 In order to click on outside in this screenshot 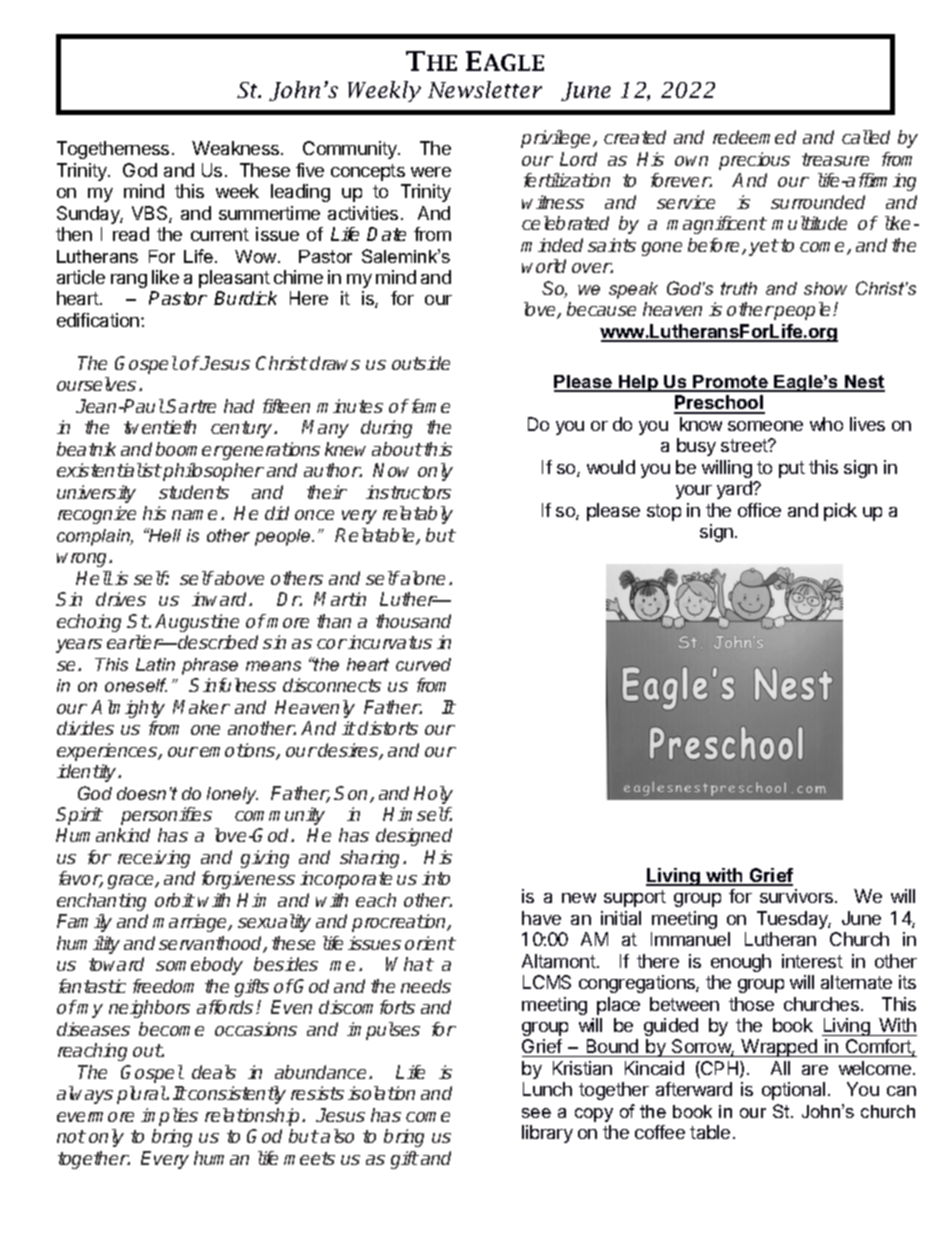, I will do `click(421, 363)`.
